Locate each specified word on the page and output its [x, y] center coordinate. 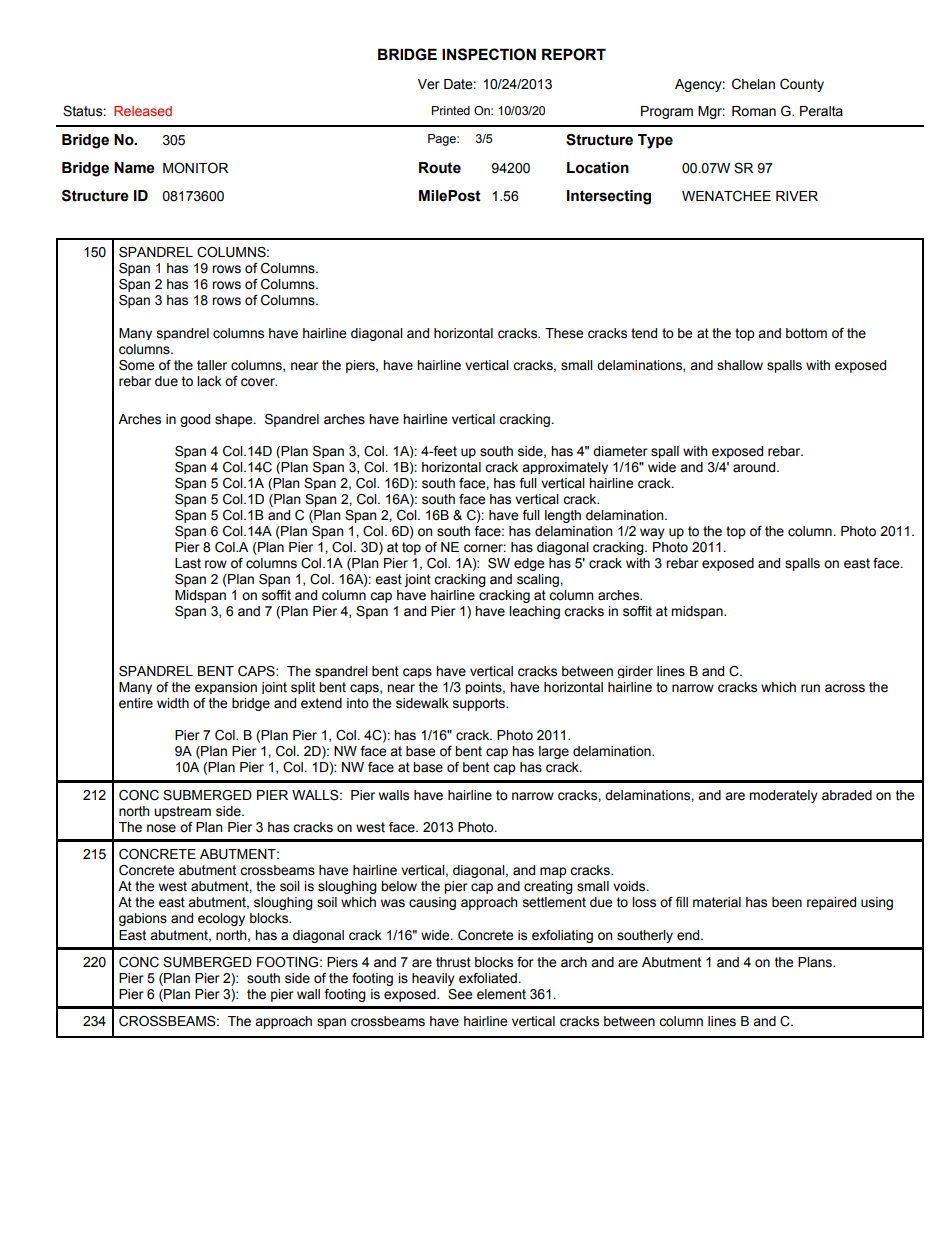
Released [143, 111]
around [755, 467]
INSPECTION [489, 54]
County [802, 85]
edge [529, 564]
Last [188, 563]
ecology [221, 919]
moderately [783, 796]
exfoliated [489, 978]
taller [212, 365]
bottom [806, 333]
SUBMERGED [207, 795]
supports [480, 704]
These [564, 333]
